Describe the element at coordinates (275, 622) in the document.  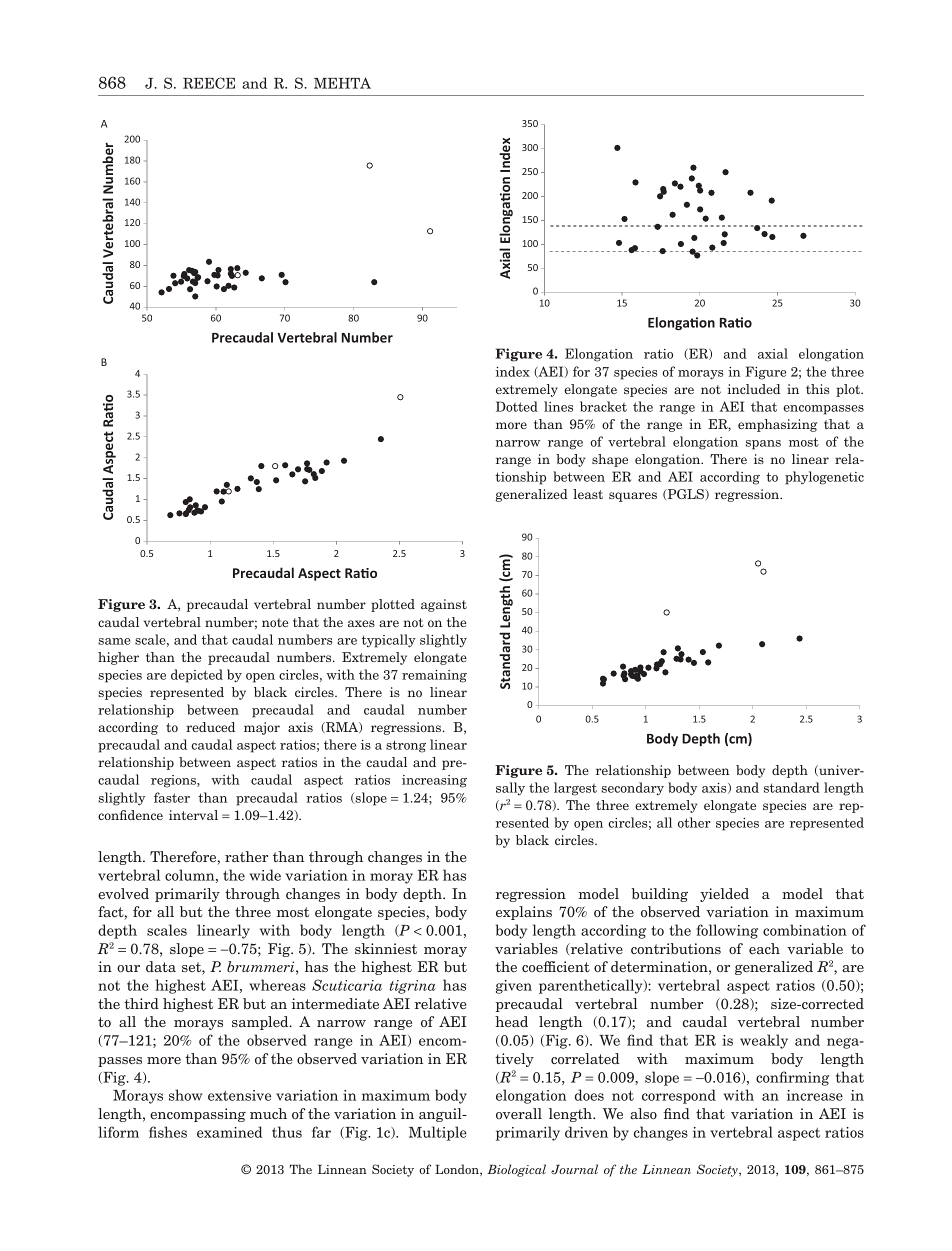
I see `note` at that location.
